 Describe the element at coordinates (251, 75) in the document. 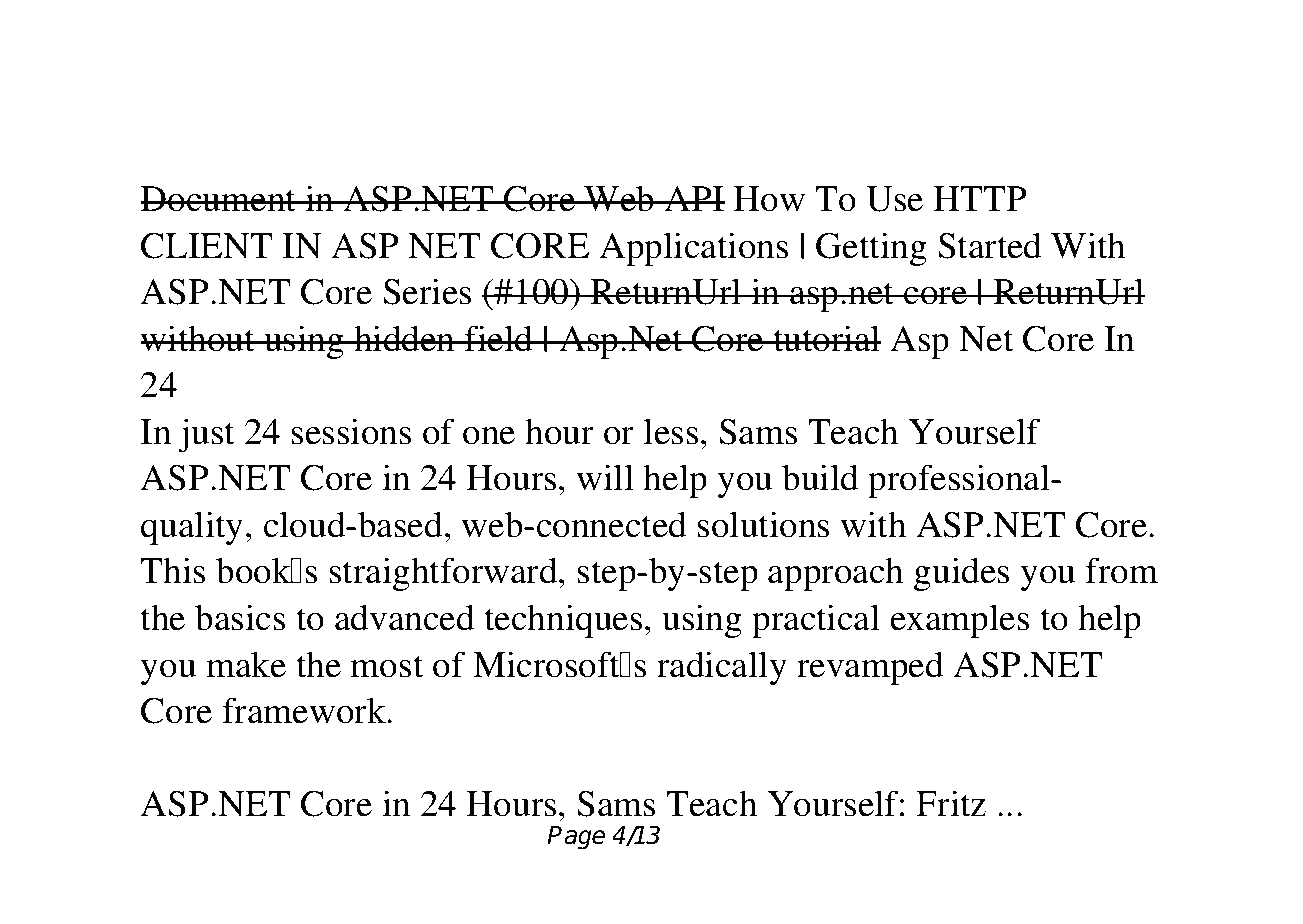

I see `Download` at that location.
